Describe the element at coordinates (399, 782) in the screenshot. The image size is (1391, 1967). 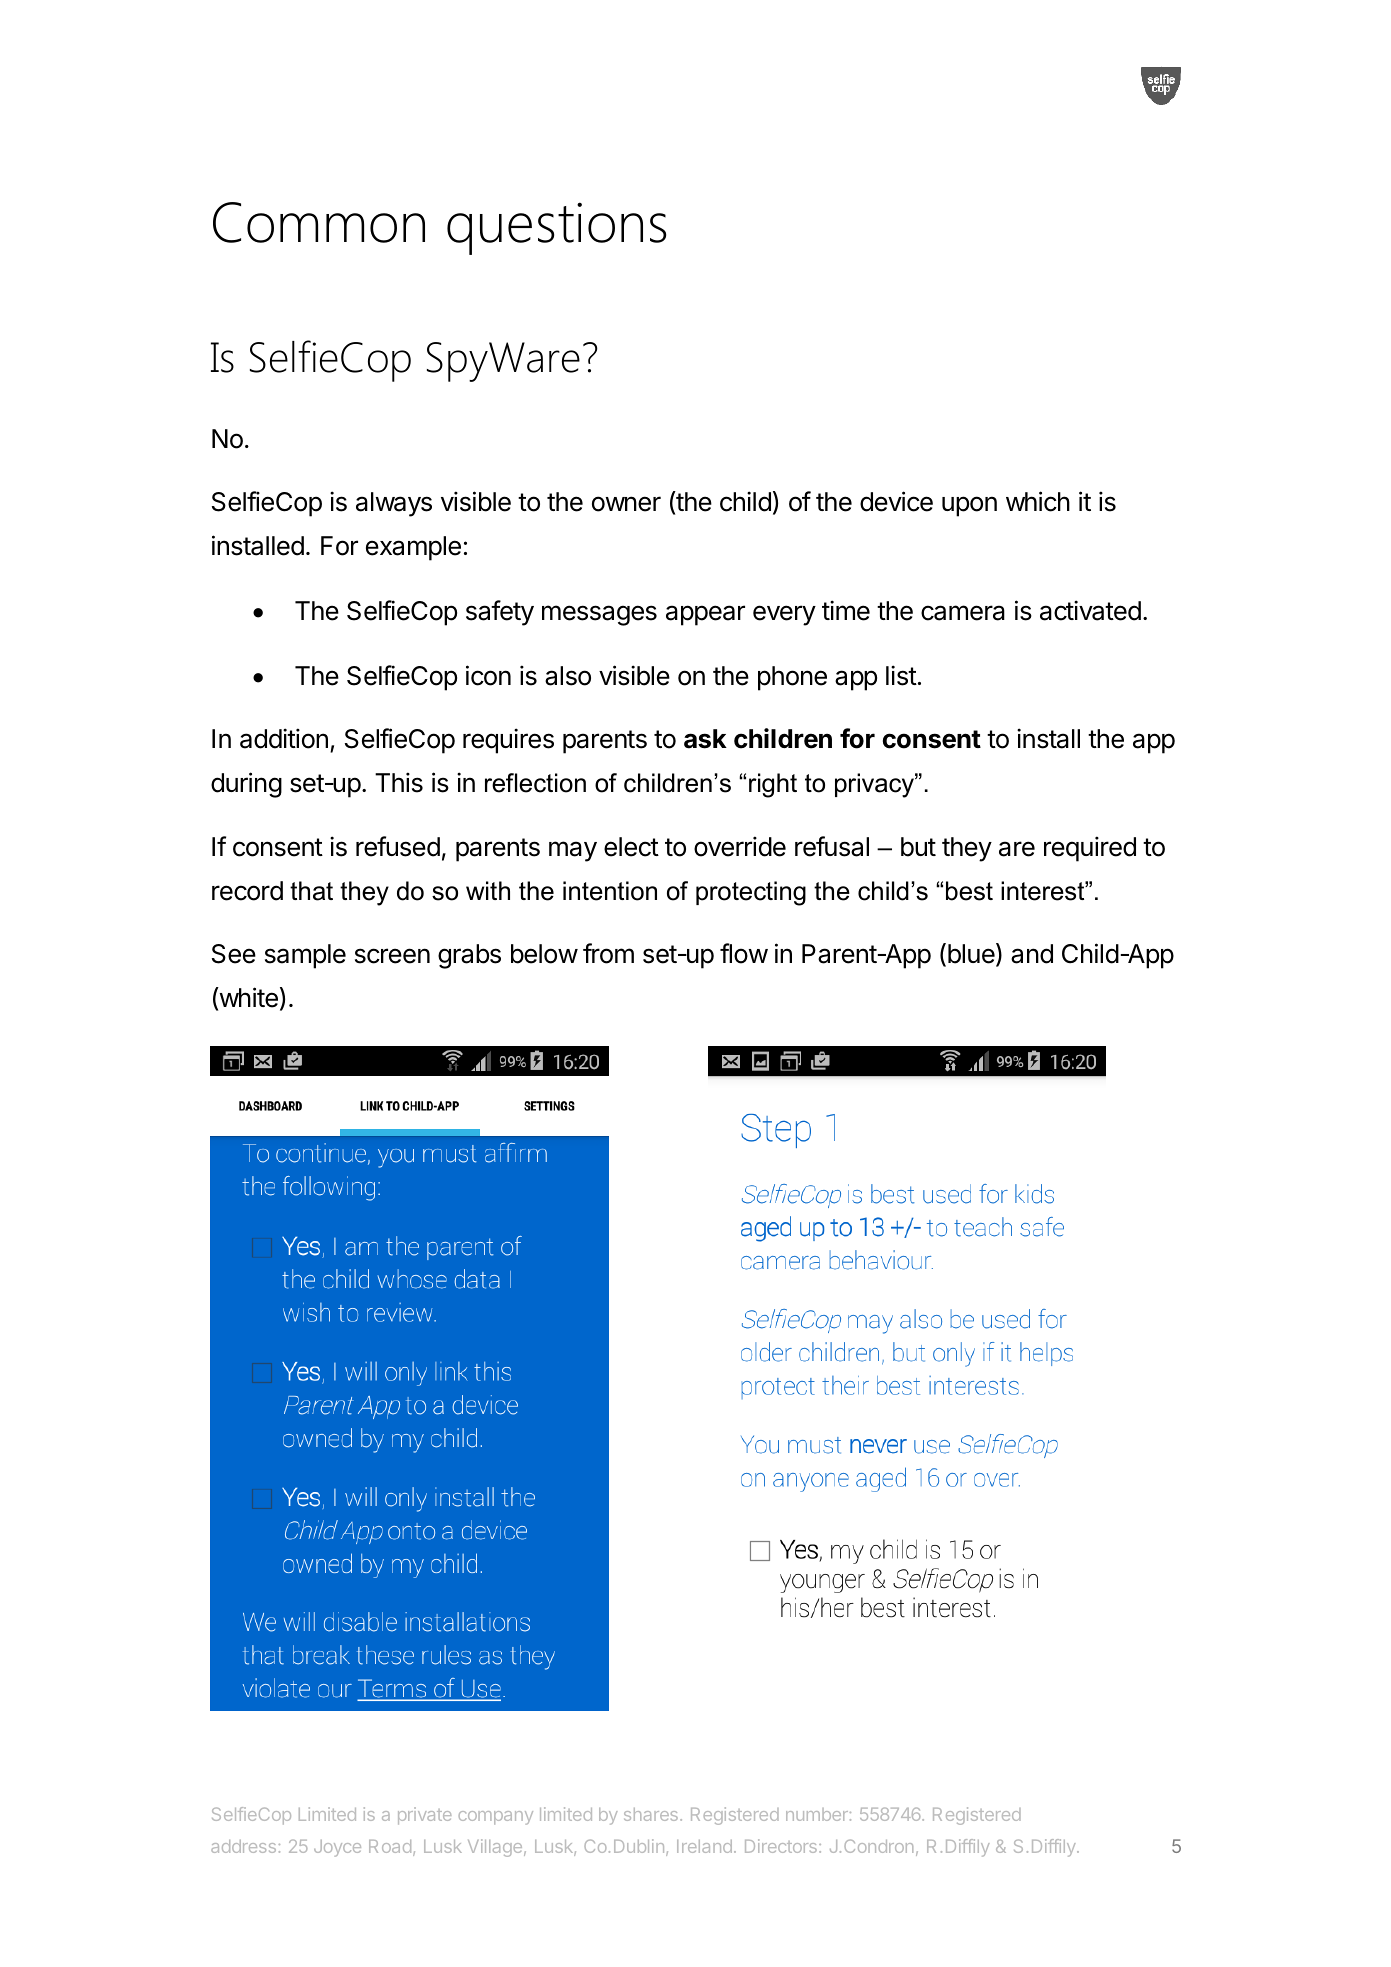
I see `This` at that location.
